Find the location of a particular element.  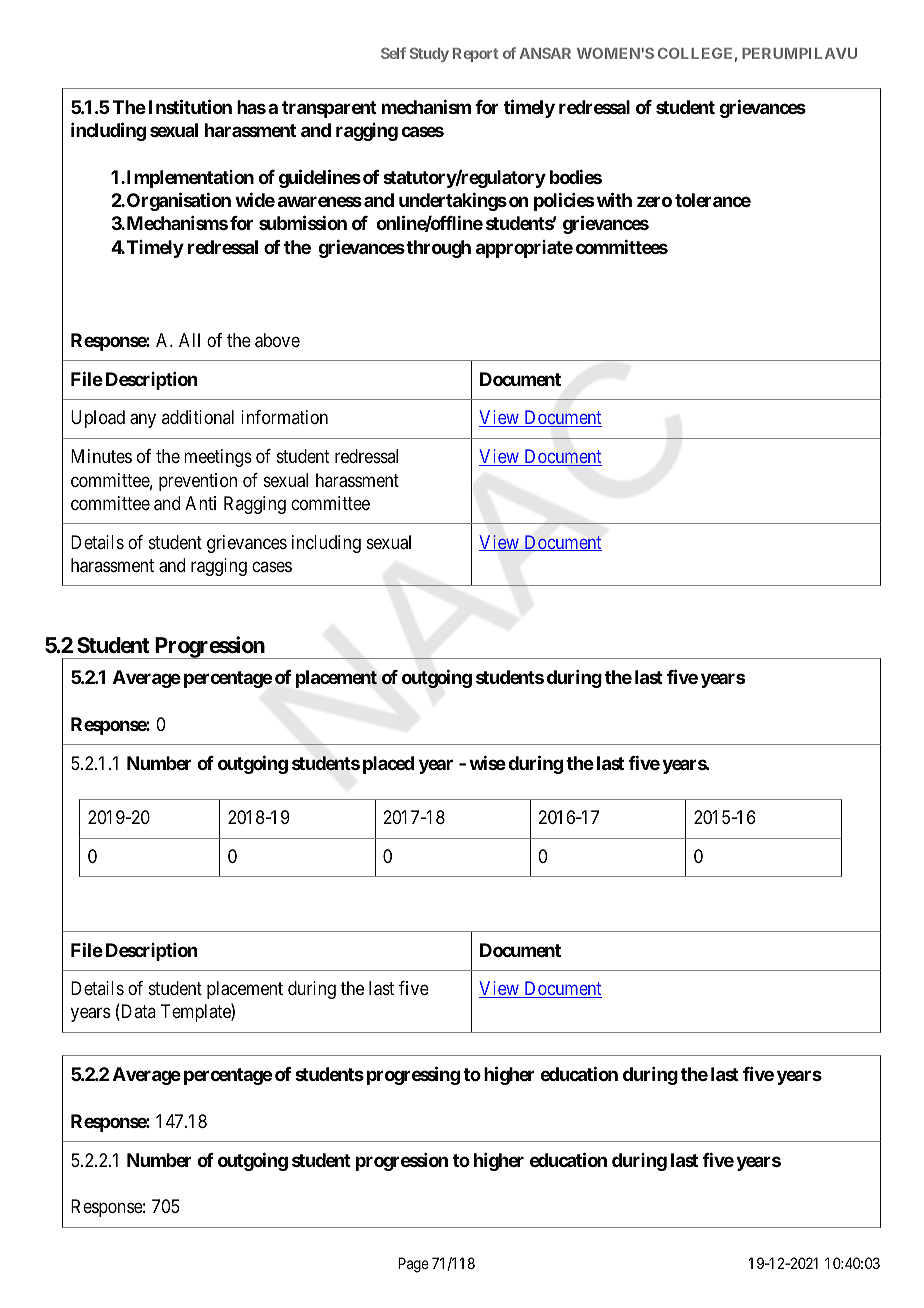

progressing is located at coordinates (413, 1075).
